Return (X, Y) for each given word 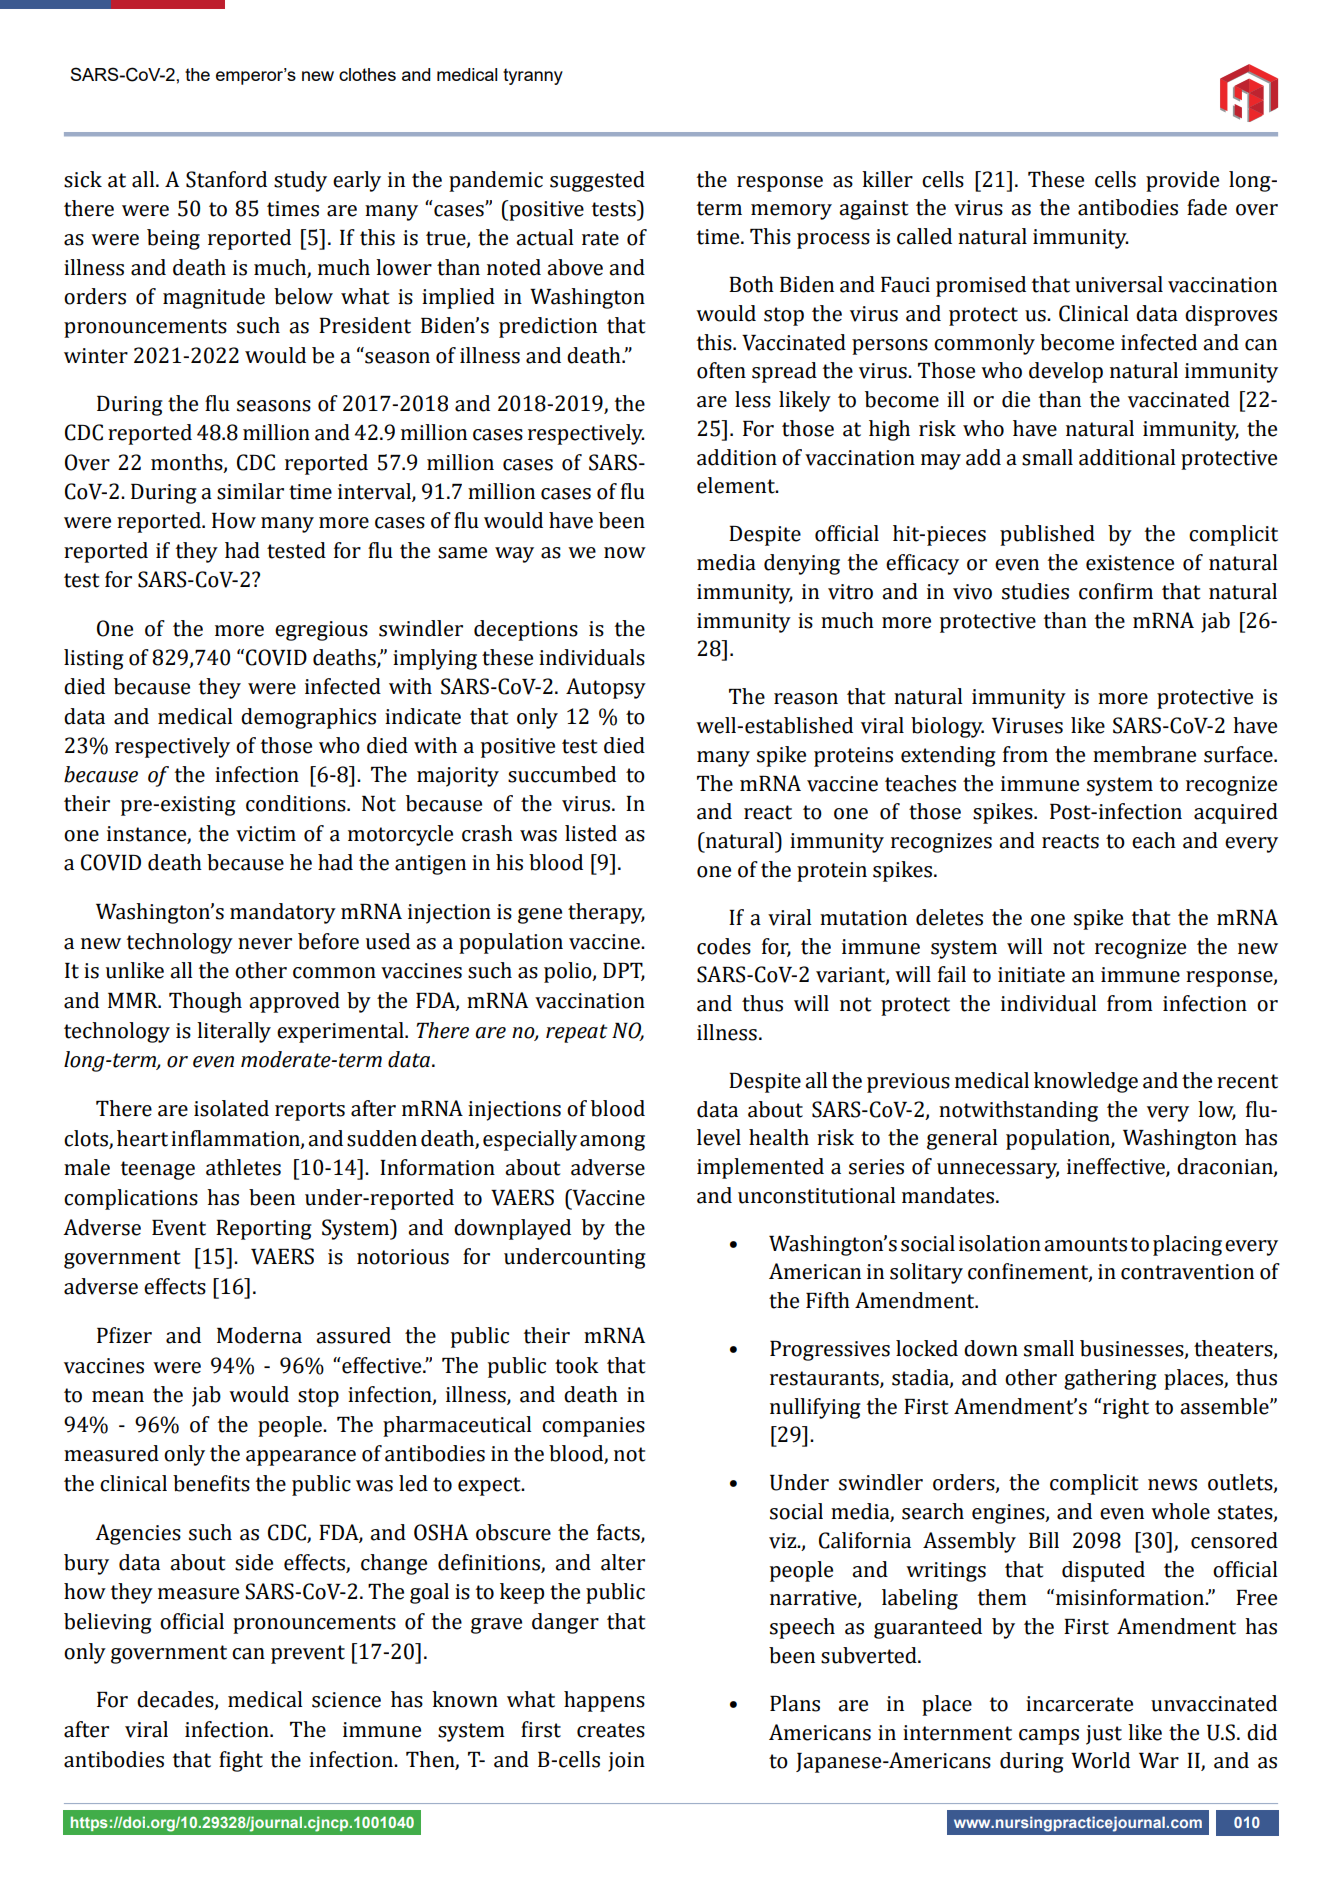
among (612, 1143)
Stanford (226, 179)
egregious (321, 631)
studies (1035, 591)
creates (611, 1730)
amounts (1085, 1244)
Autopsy (606, 688)
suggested (597, 181)
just (1104, 1735)
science (346, 1700)
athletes (243, 1167)
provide (1182, 181)
